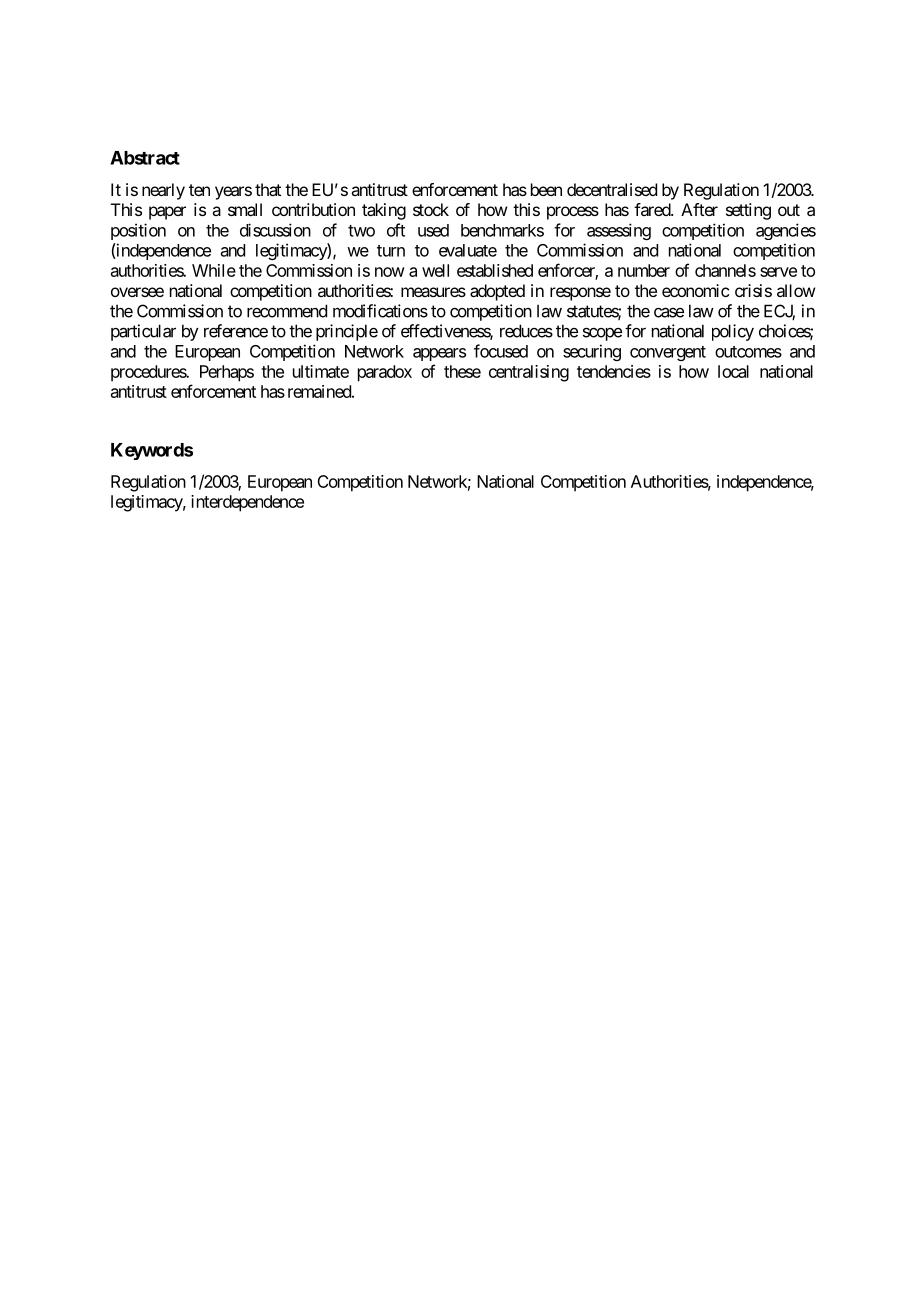 The width and height of the screenshot is (924, 1308). What do you see at coordinates (695, 290) in the screenshot?
I see `economic` at bounding box center [695, 290].
